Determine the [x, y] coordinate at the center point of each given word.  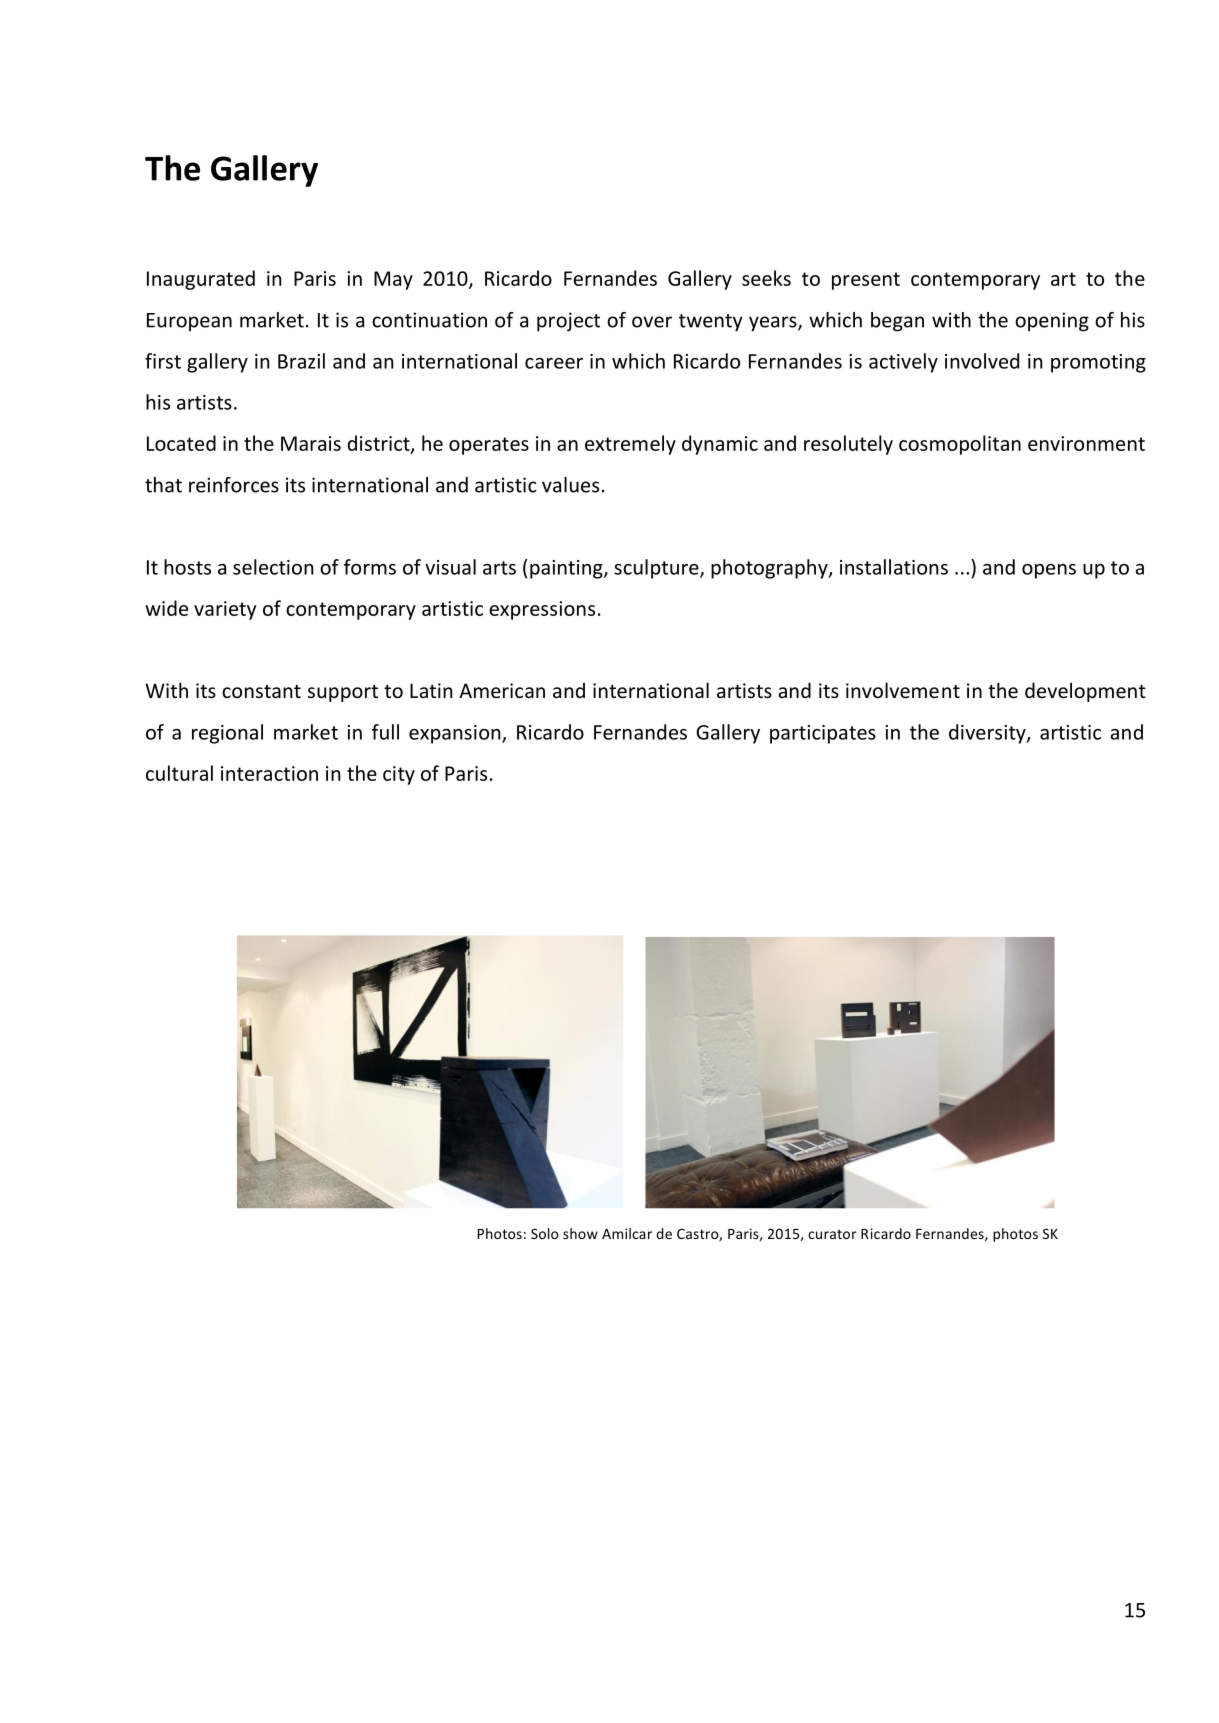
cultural [179, 773]
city [399, 775]
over [652, 322]
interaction [269, 773]
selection [273, 567]
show [580, 1233]
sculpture [657, 569]
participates [823, 734]
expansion [456, 734]
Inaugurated [201, 280]
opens [1049, 571]
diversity [988, 734]
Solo [544, 1233]
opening [1052, 322]
